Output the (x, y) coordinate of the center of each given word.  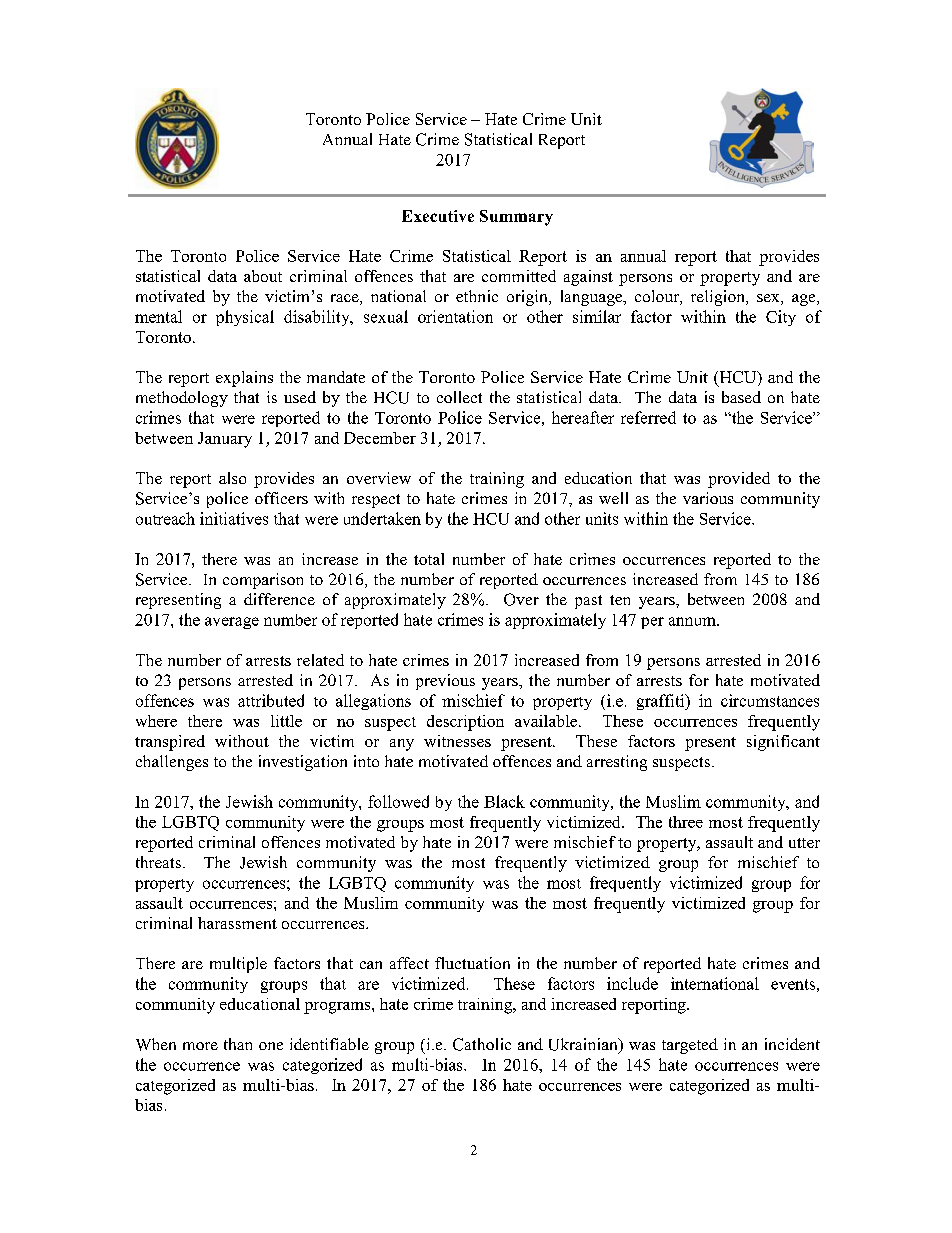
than (238, 1044)
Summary (516, 218)
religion (719, 298)
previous (445, 682)
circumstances (770, 700)
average (232, 623)
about (263, 276)
